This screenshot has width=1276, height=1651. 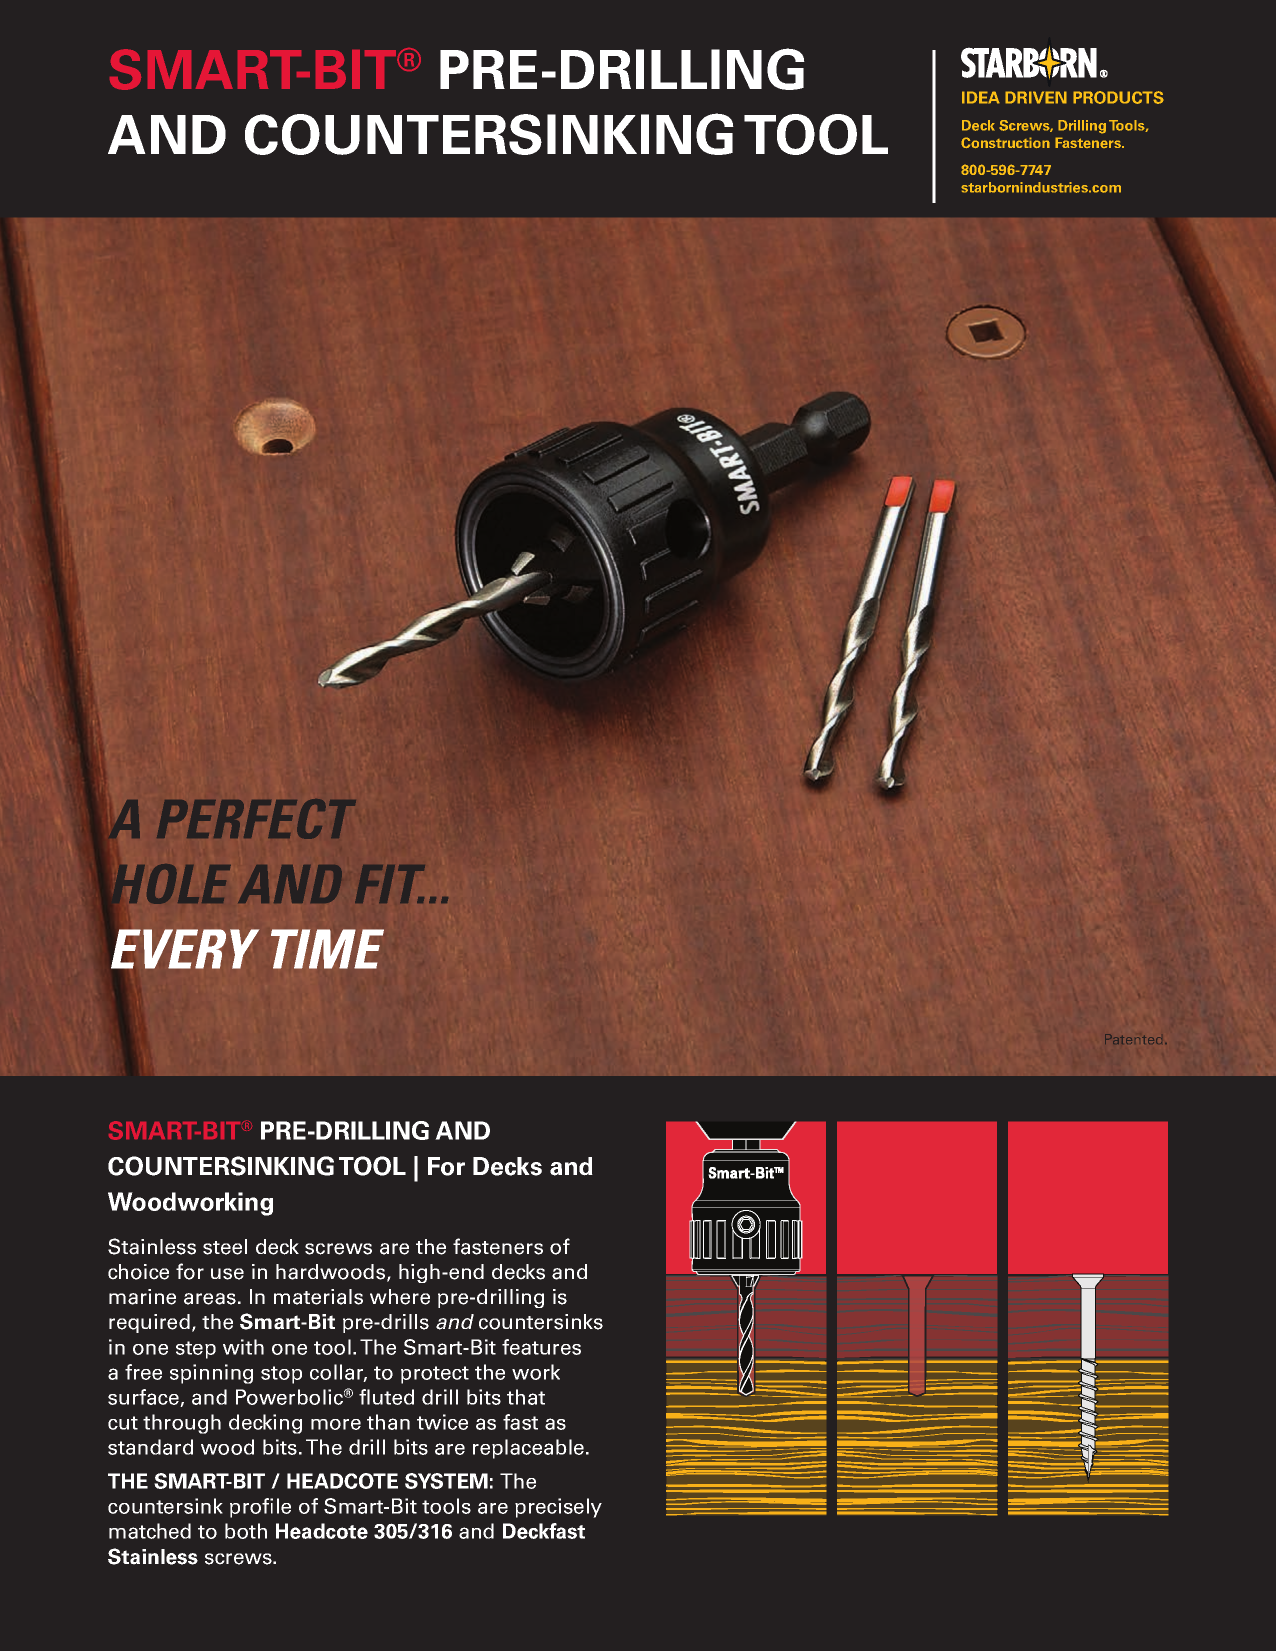 What do you see at coordinates (981, 97) in the screenshot?
I see `IDEA` at bounding box center [981, 97].
